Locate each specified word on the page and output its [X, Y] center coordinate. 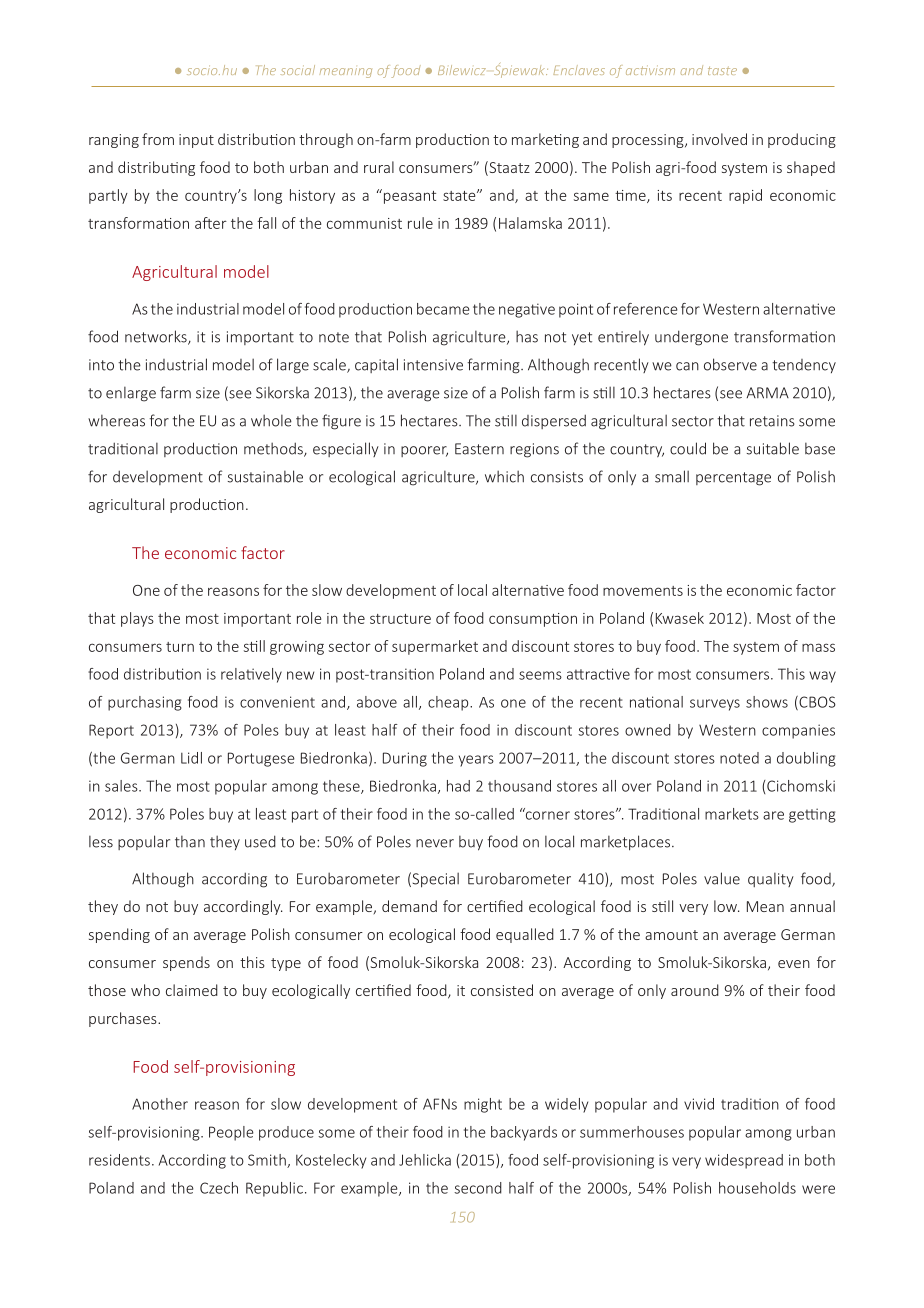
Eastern [479, 449]
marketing [545, 140]
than [190, 841]
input [196, 141]
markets [732, 814]
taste [722, 71]
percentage [733, 479]
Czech [219, 1188]
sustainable [265, 476]
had [458, 786]
